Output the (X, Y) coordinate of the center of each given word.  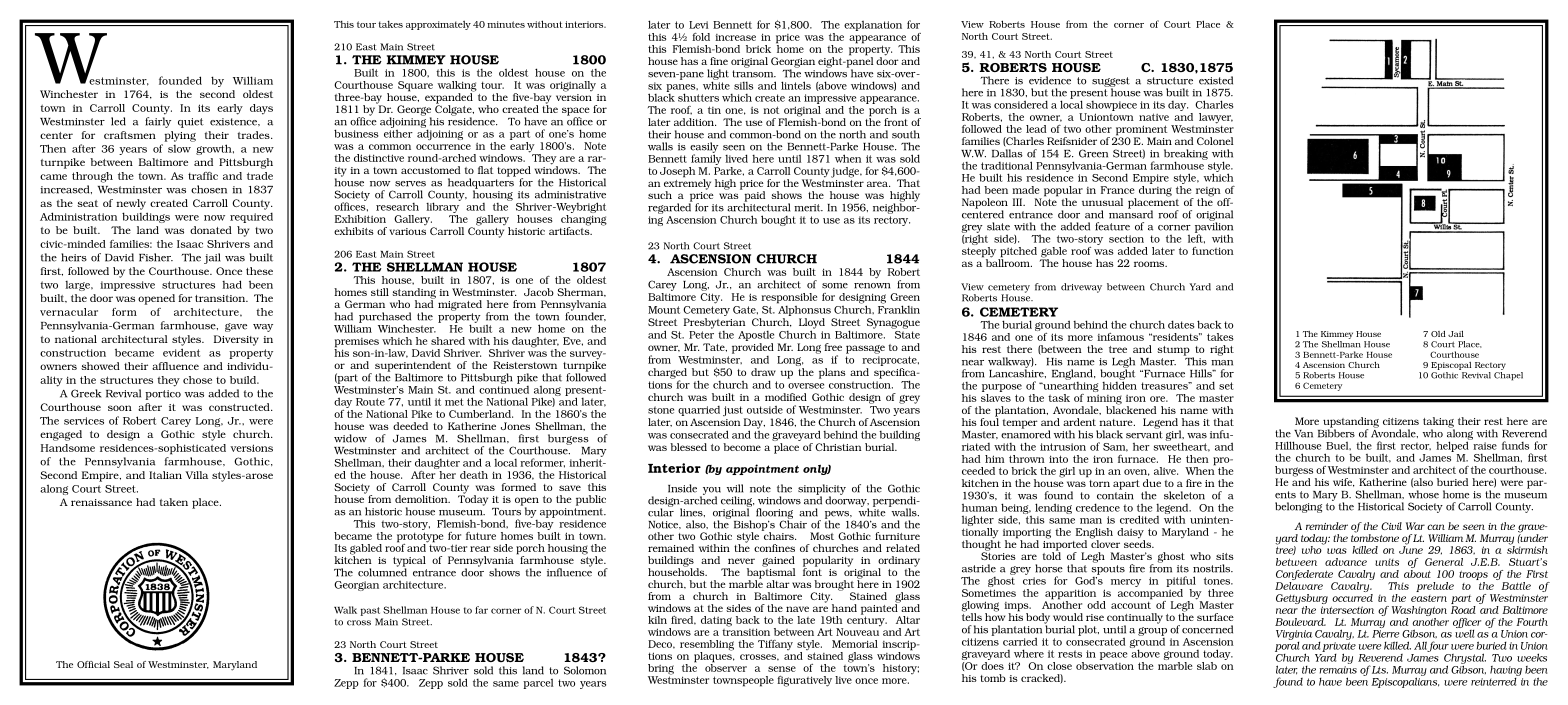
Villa (196, 475)
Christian (838, 447)
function (1213, 251)
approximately (438, 25)
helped (1453, 445)
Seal (123, 664)
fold (701, 37)
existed (1216, 80)
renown (872, 286)
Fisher (156, 257)
